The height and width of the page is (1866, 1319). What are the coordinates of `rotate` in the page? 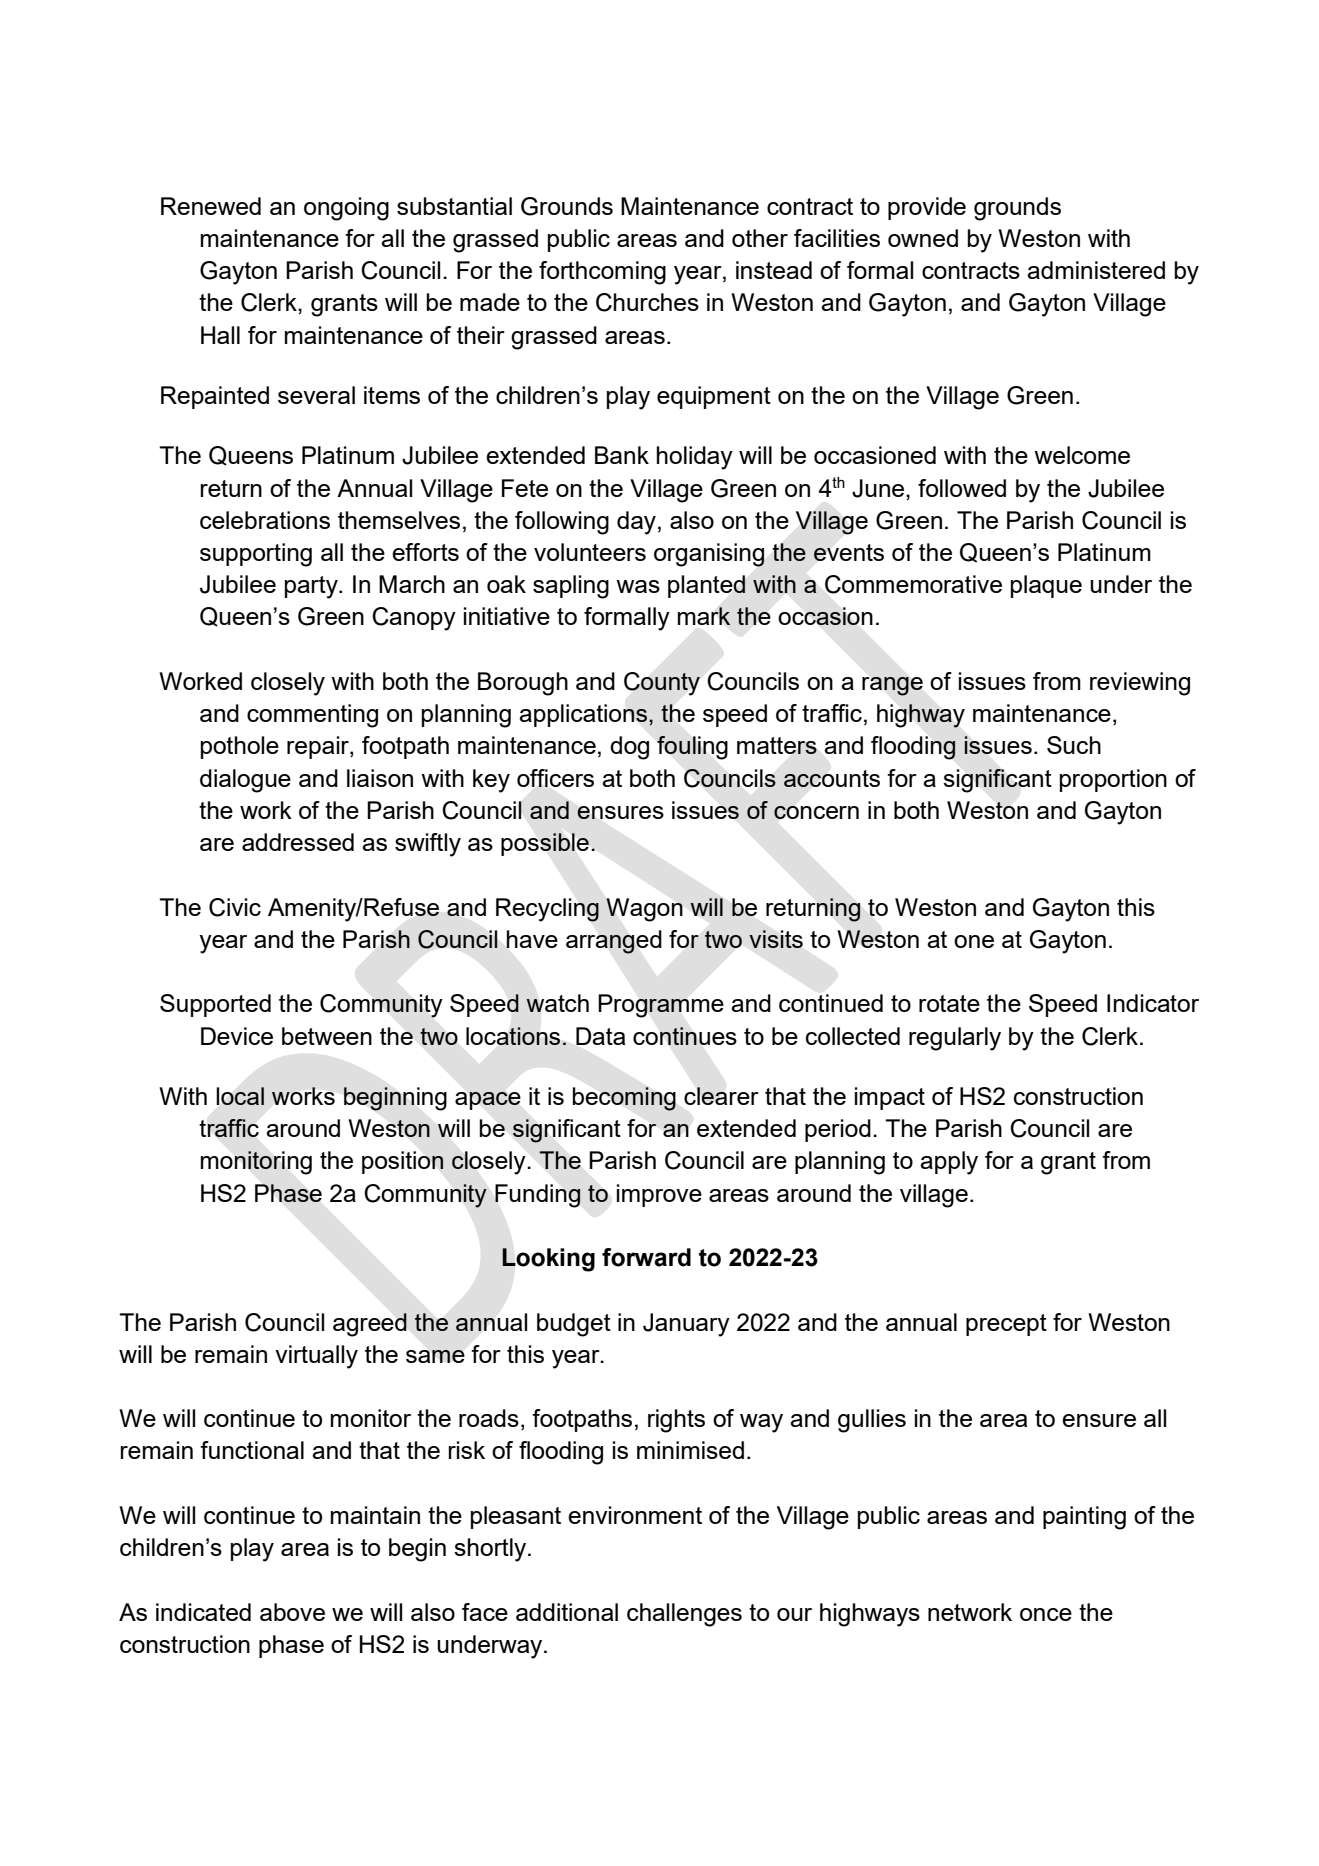 It's located at (949, 1003).
